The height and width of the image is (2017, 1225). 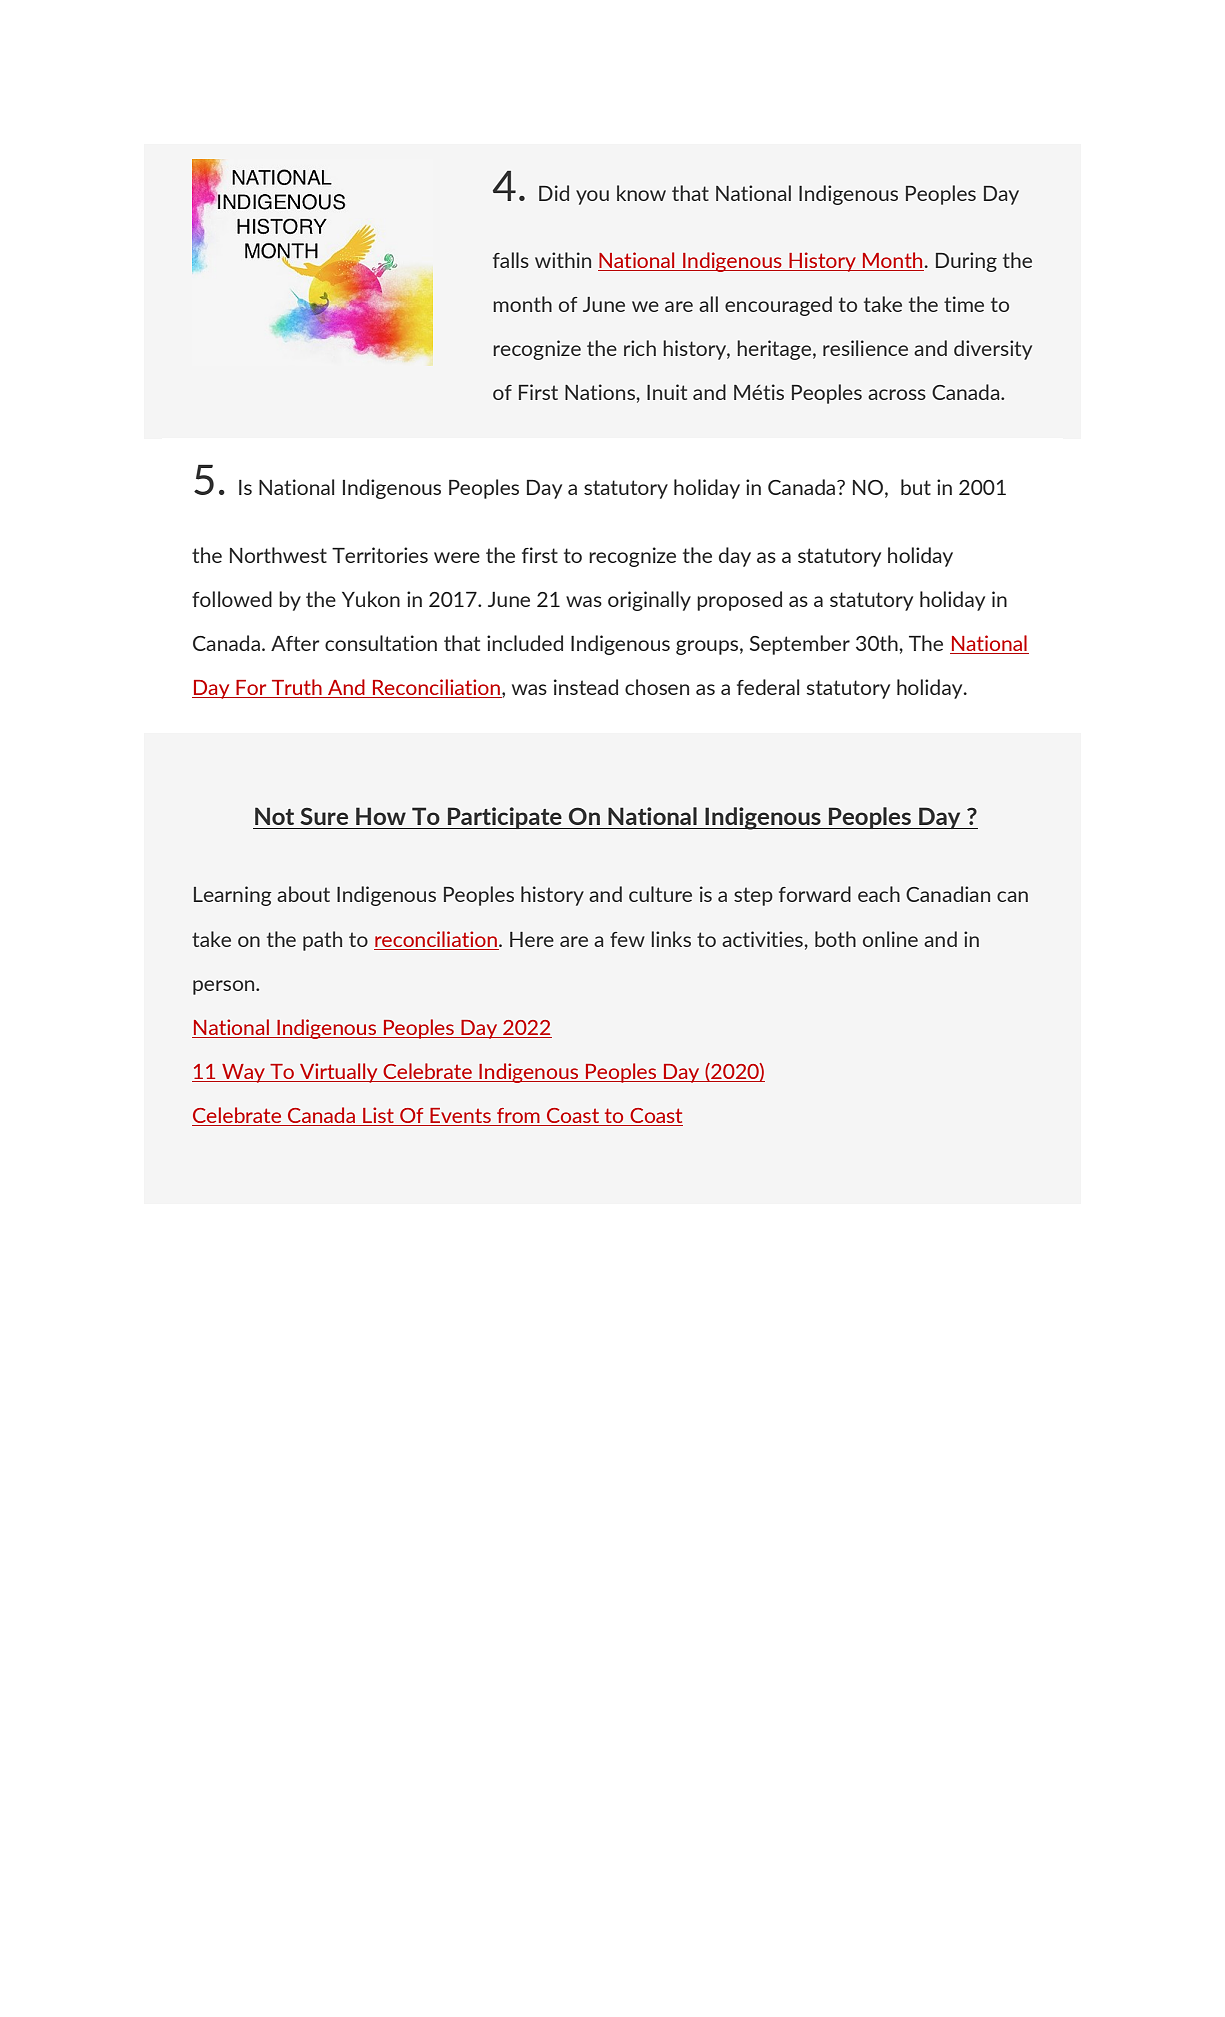 I want to click on across, so click(x=897, y=394).
